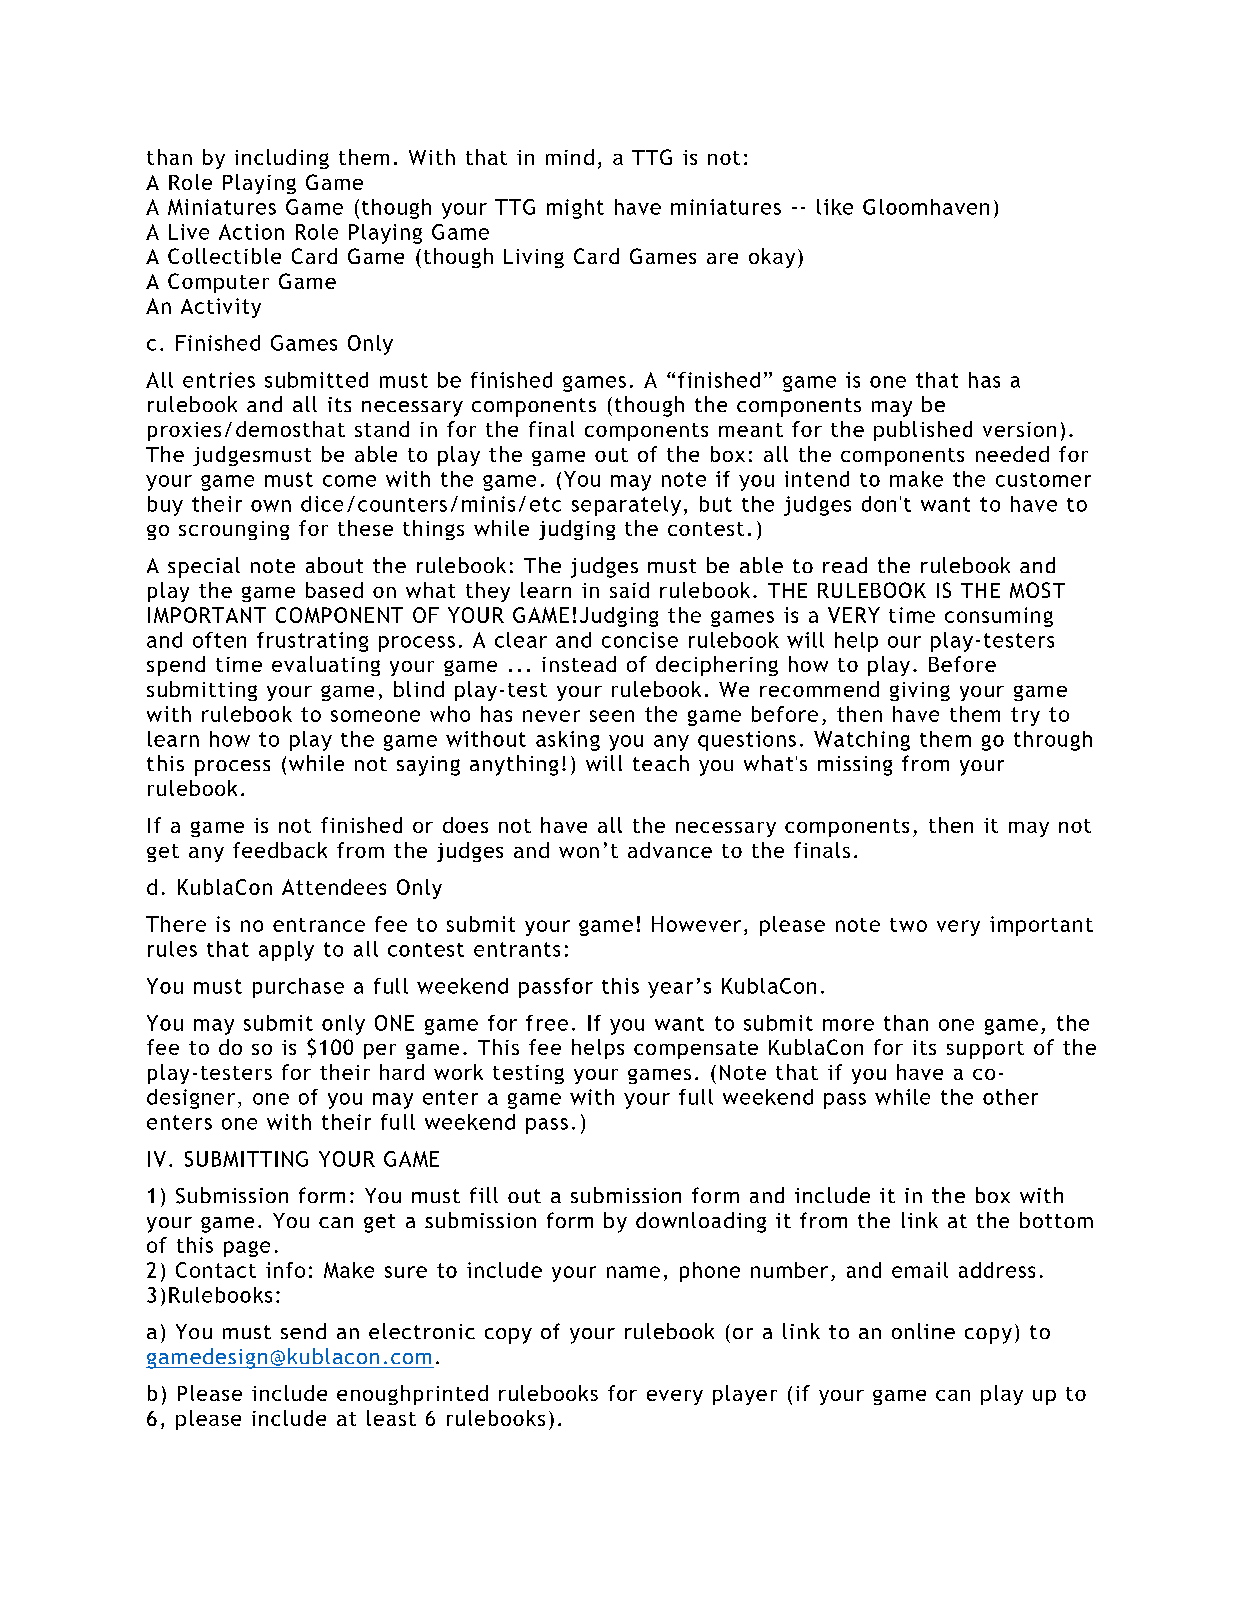 The image size is (1244, 1609). What do you see at coordinates (280, 850) in the document?
I see `feedback` at bounding box center [280, 850].
